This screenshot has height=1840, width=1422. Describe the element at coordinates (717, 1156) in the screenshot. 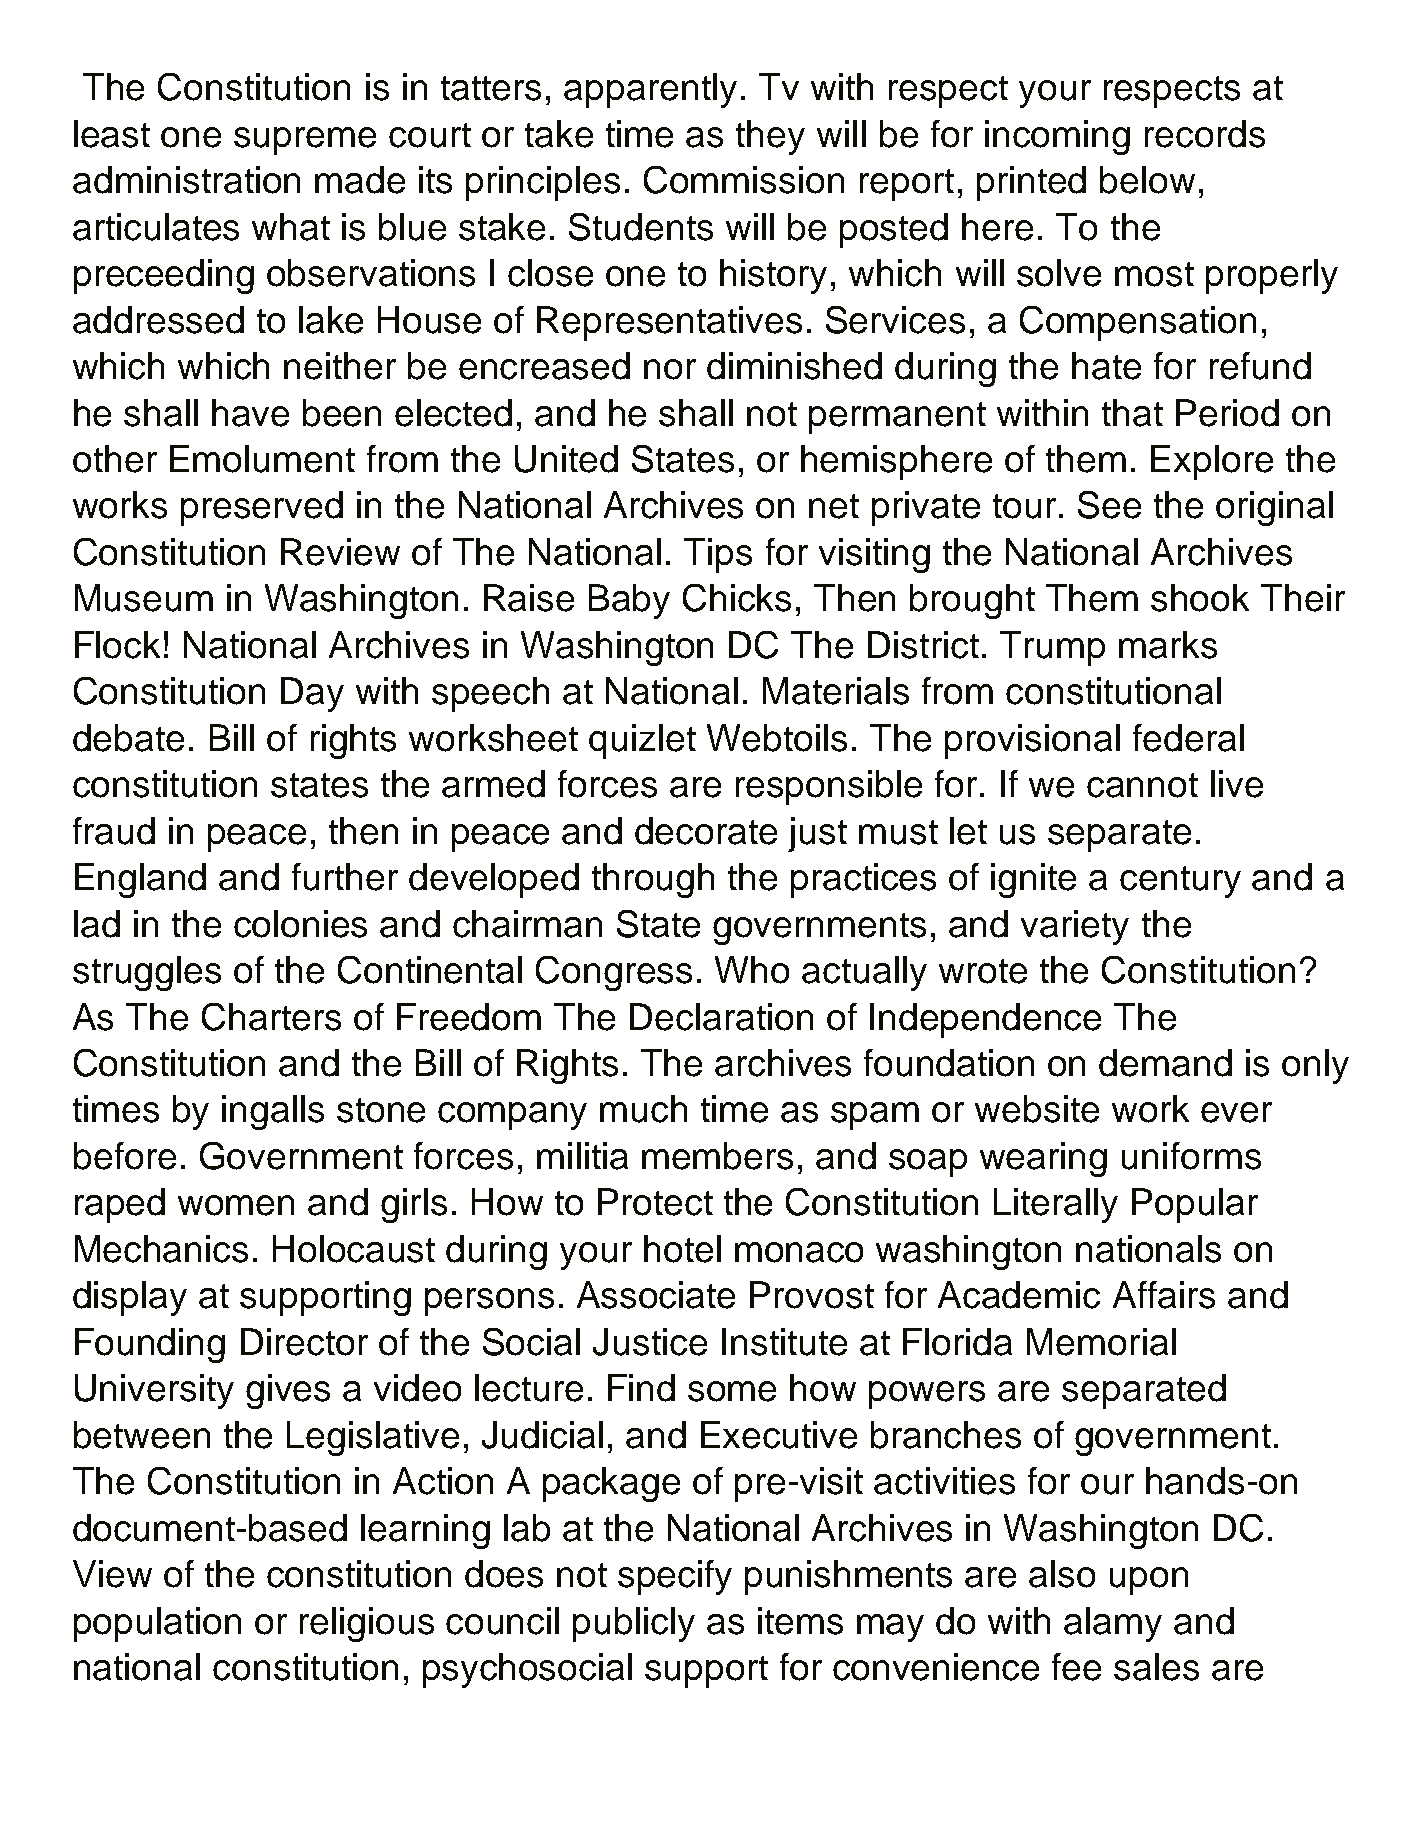

I see `members` at that location.
